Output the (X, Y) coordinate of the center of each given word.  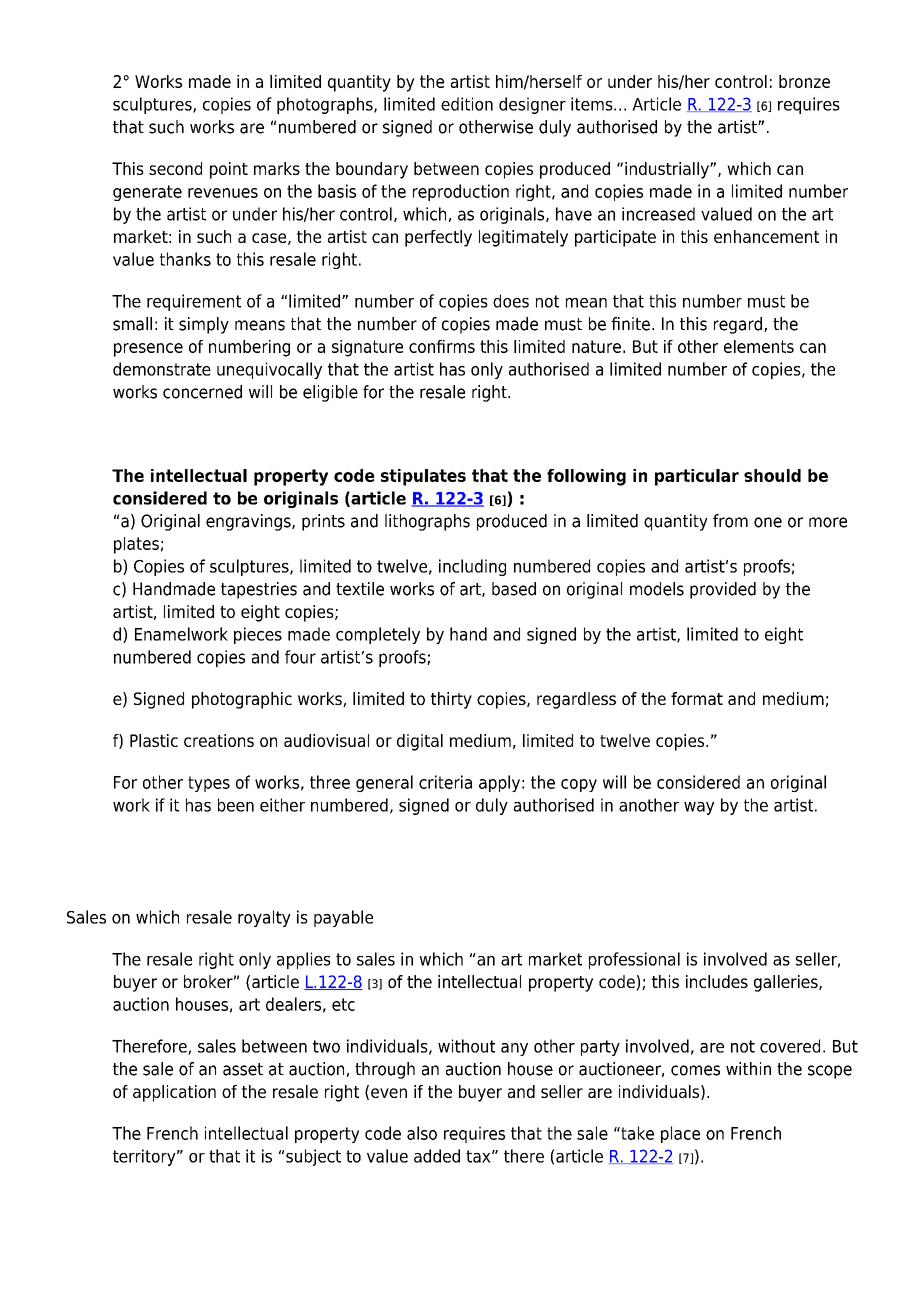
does (511, 301)
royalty (264, 918)
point (229, 170)
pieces (258, 635)
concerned (202, 392)
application (174, 1093)
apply (499, 783)
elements (759, 346)
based (514, 589)
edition (467, 104)
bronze (804, 81)
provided (723, 590)
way (699, 808)
